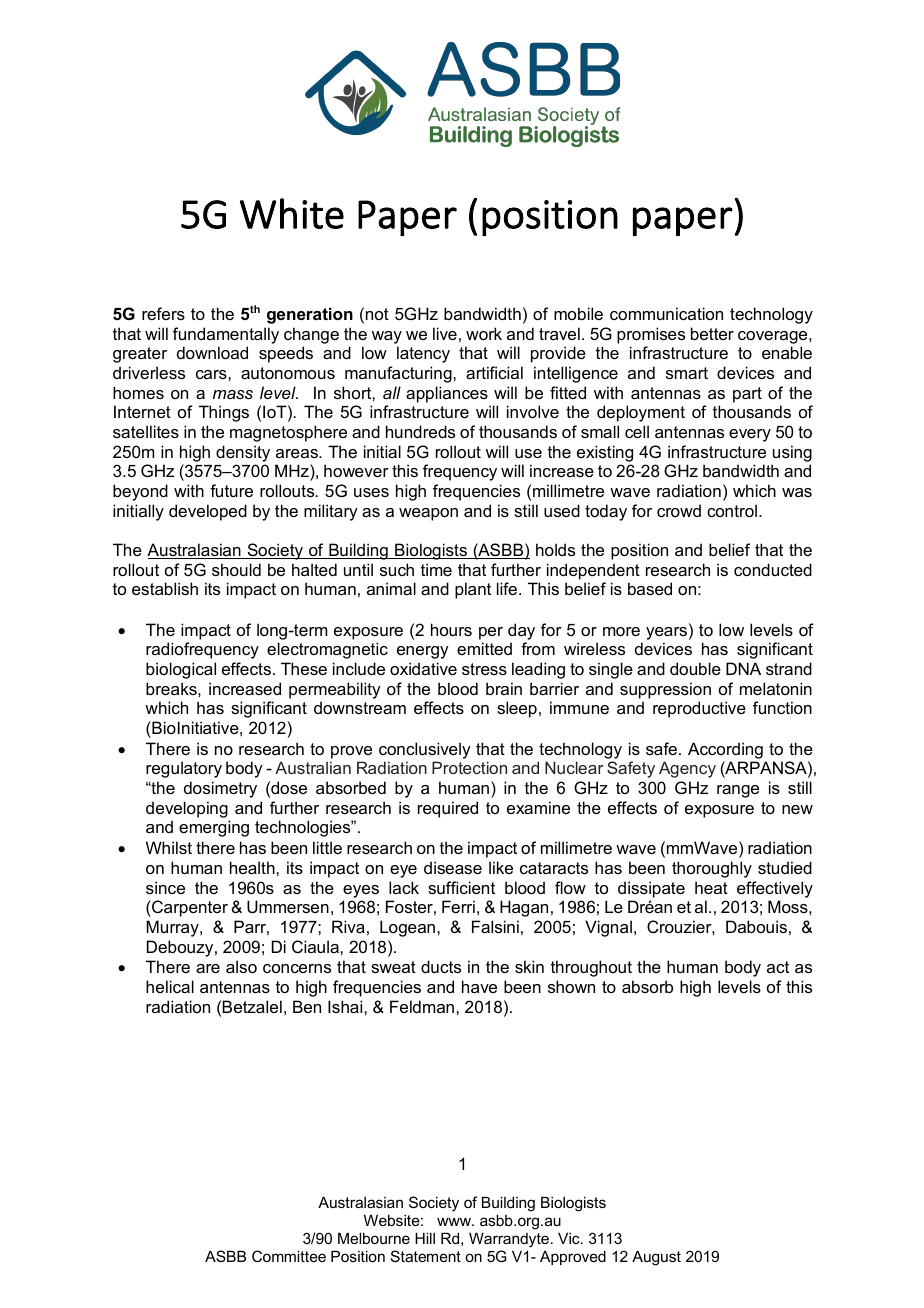  What do you see at coordinates (170, 986) in the screenshot?
I see `helical` at bounding box center [170, 986].
